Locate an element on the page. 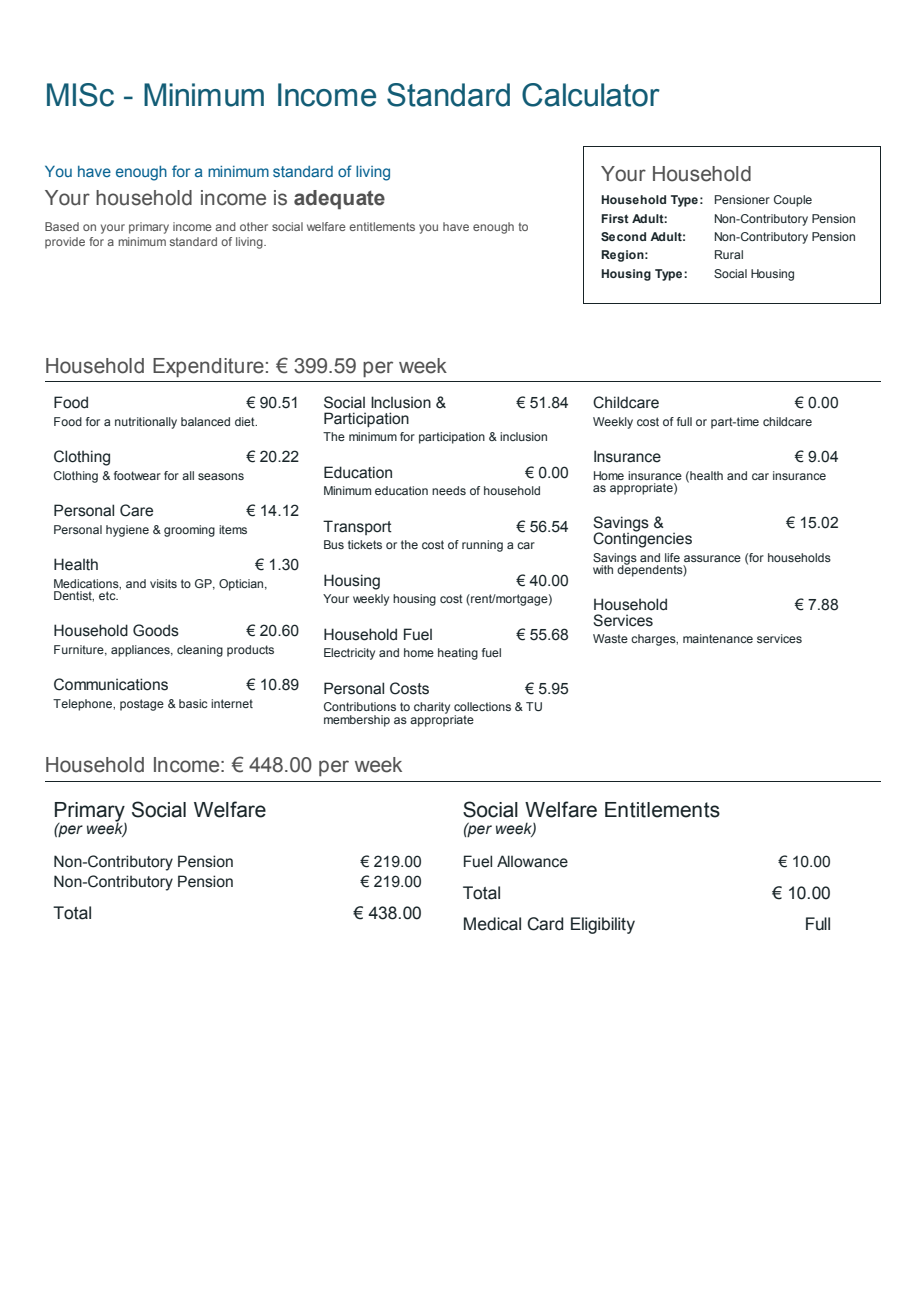 This document has height=1308, width=924. adequate is located at coordinates (339, 200).
